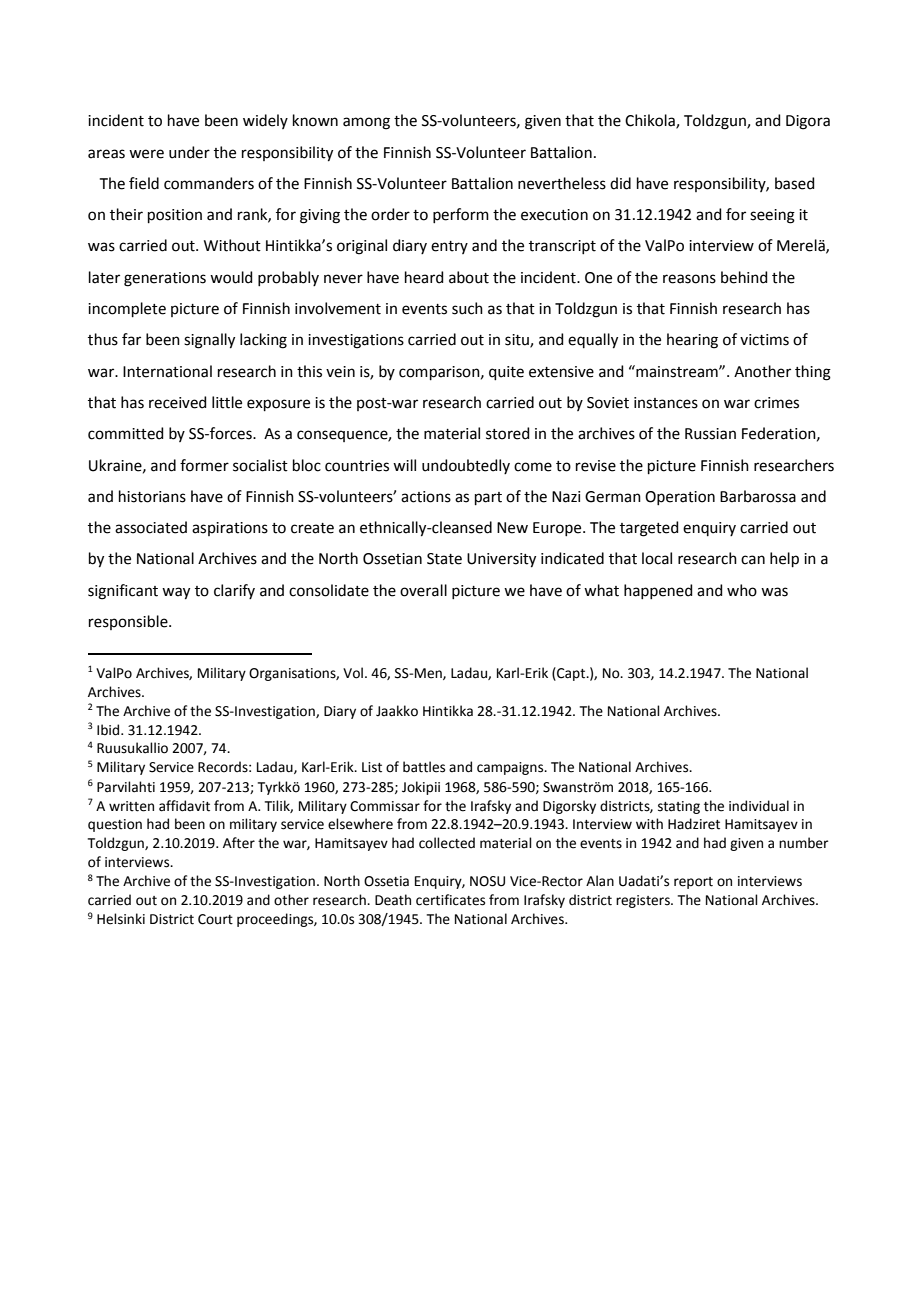  I want to click on quite, so click(506, 373).
